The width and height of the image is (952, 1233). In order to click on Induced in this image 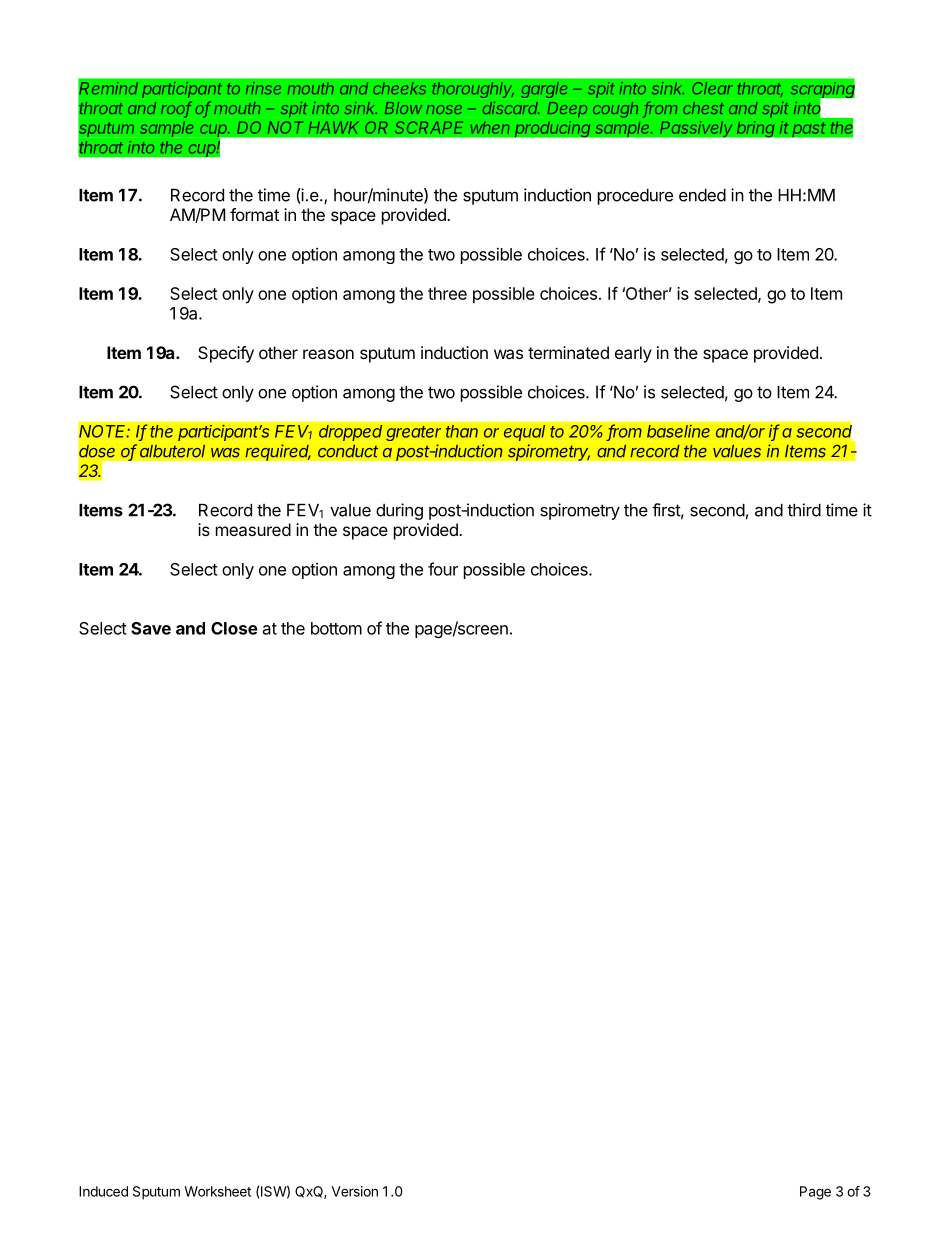, I will do `click(103, 1191)`.
